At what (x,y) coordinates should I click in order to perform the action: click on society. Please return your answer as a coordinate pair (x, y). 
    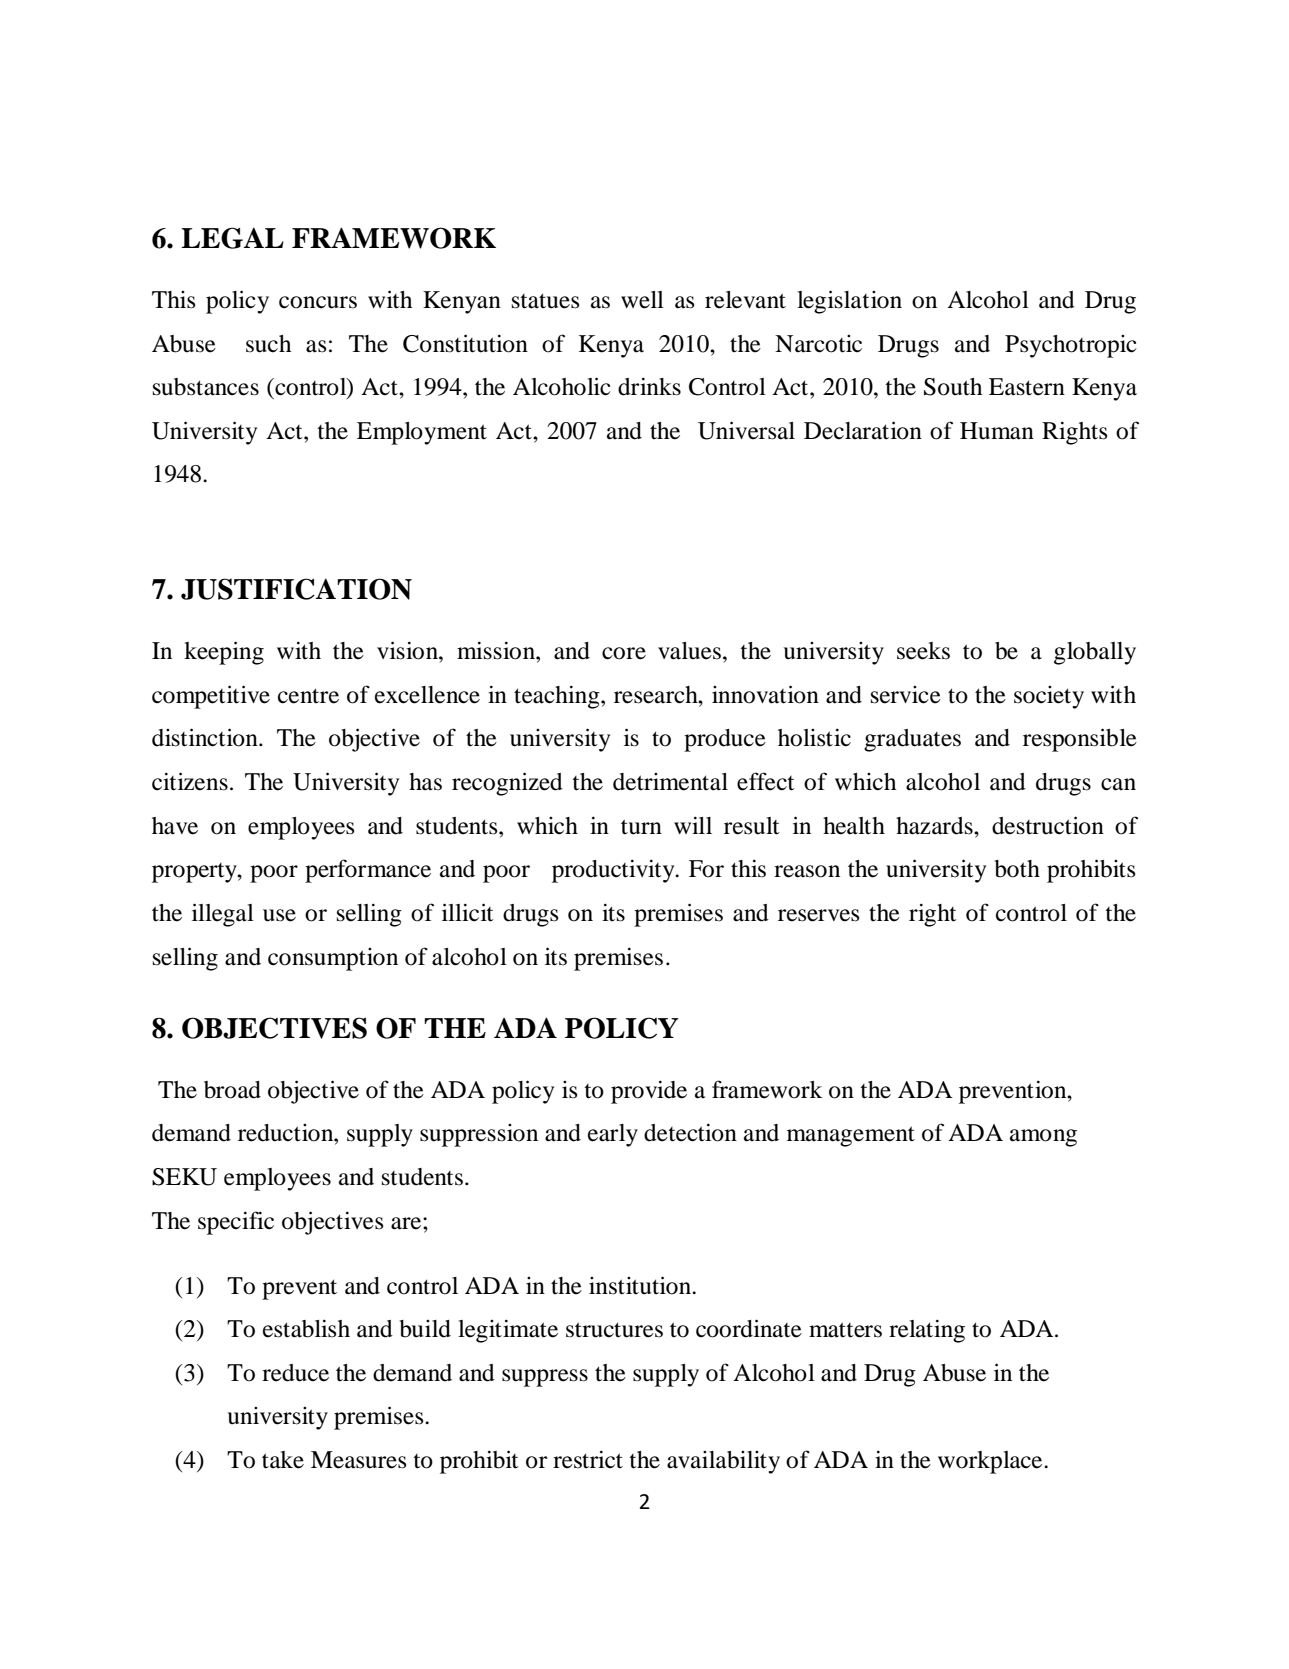
    Looking at the image, I should click on (1049, 697).
